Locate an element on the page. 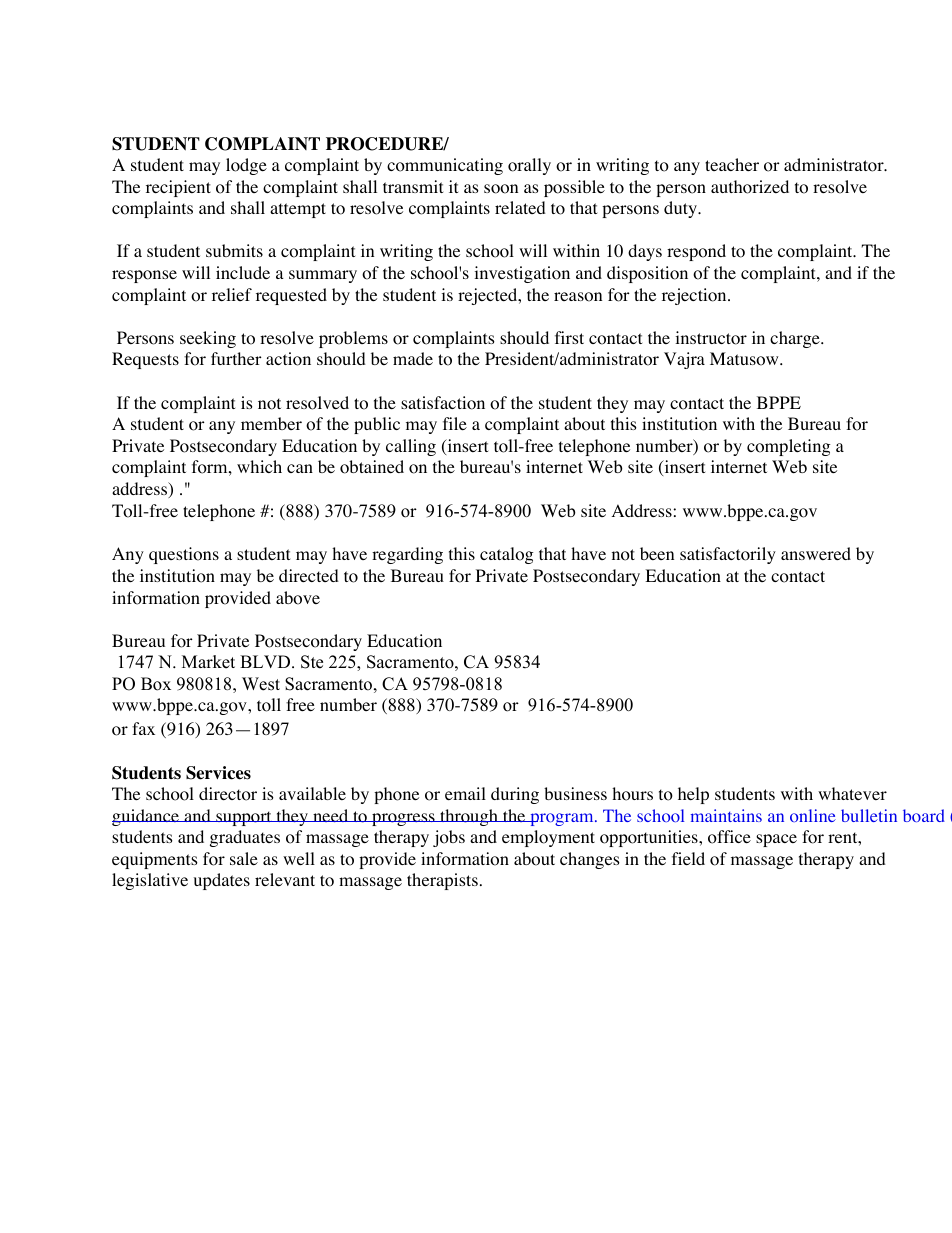 This document has width=952, height=1233. further is located at coordinates (236, 358).
